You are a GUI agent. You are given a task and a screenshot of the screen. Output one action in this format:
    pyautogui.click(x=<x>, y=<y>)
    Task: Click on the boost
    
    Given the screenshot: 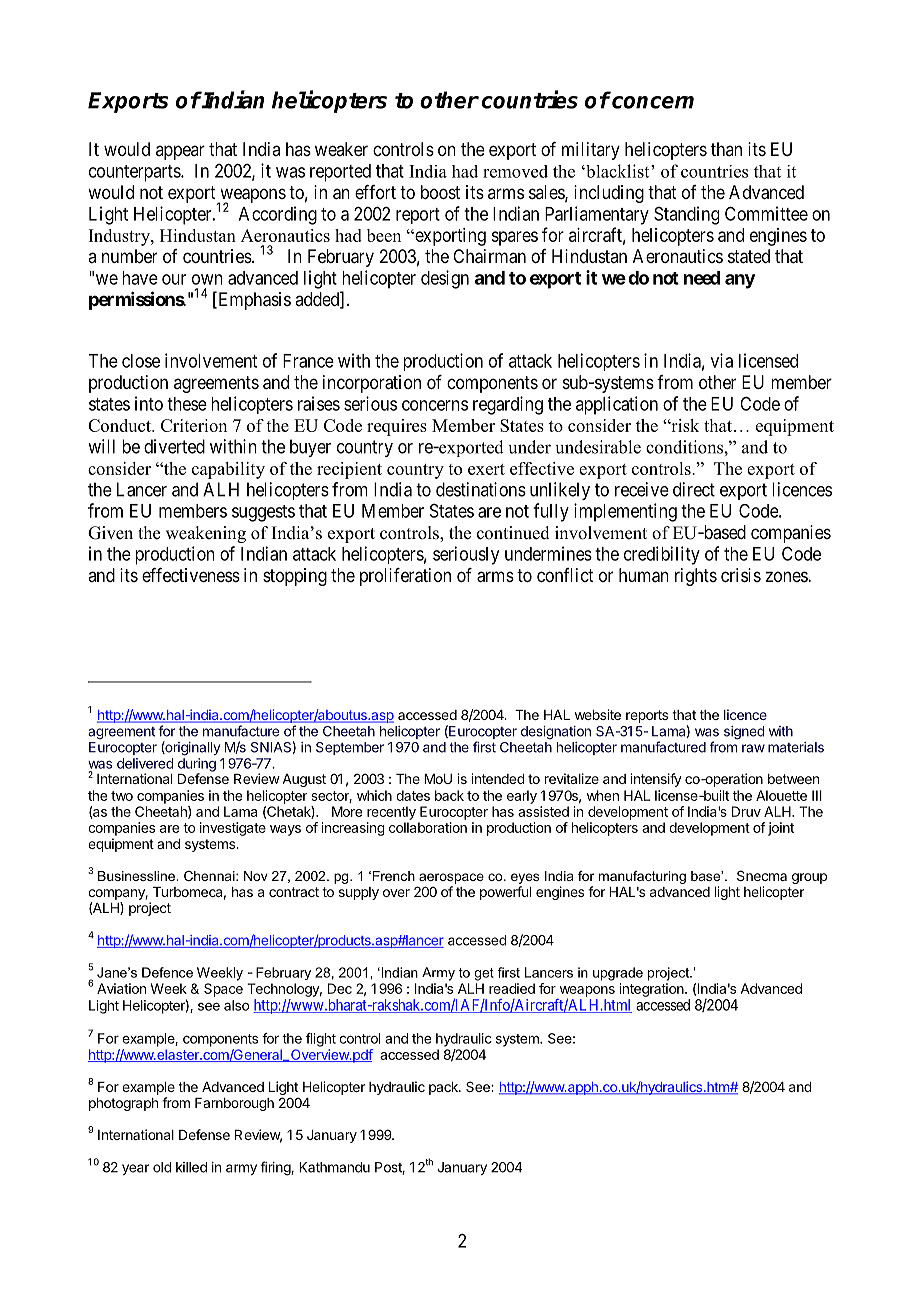 What is the action you would take?
    pyautogui.click(x=440, y=192)
